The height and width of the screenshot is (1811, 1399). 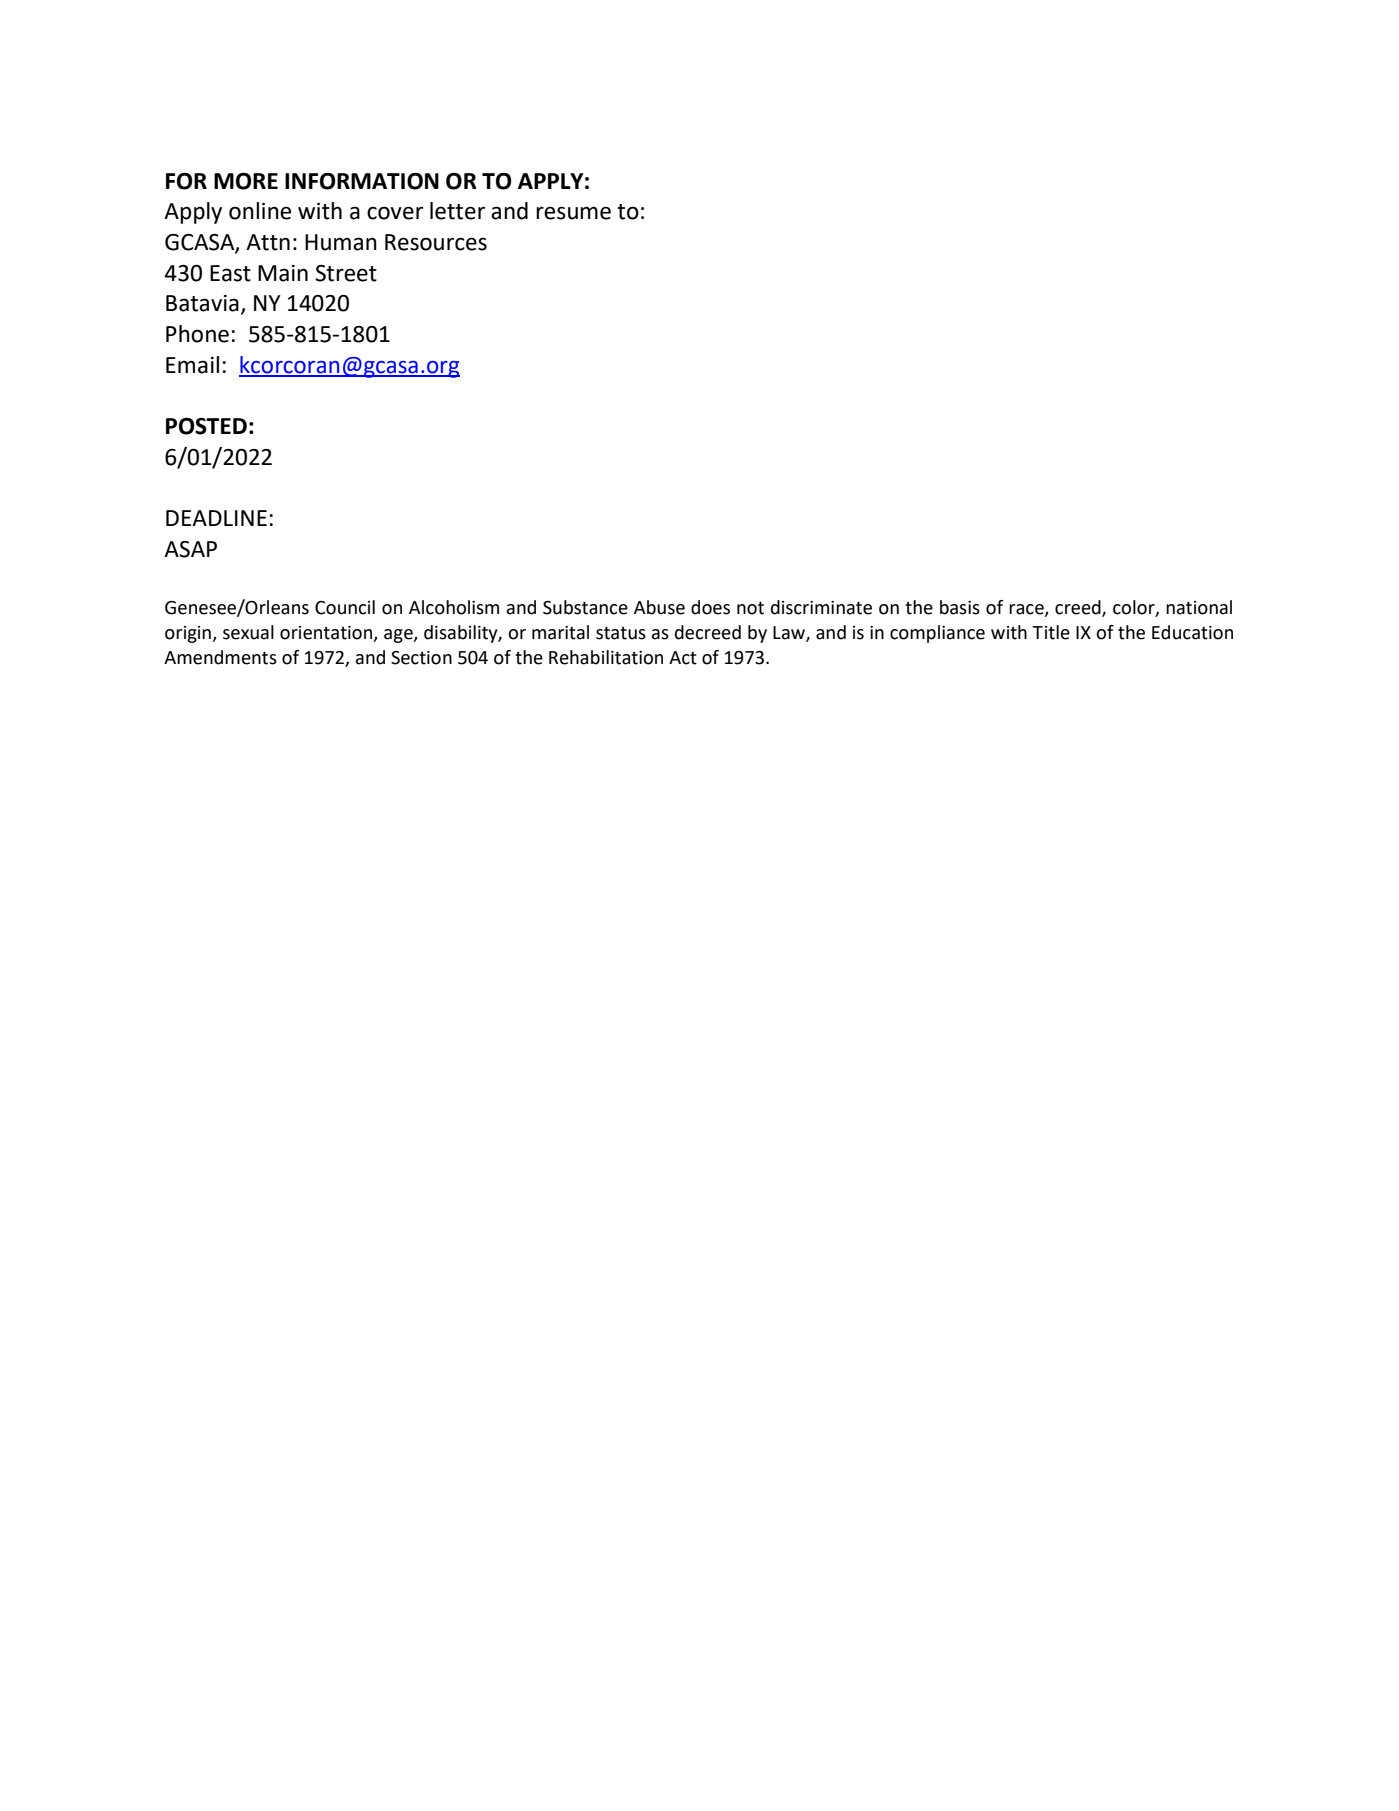 I want to click on national, so click(x=1199, y=607).
